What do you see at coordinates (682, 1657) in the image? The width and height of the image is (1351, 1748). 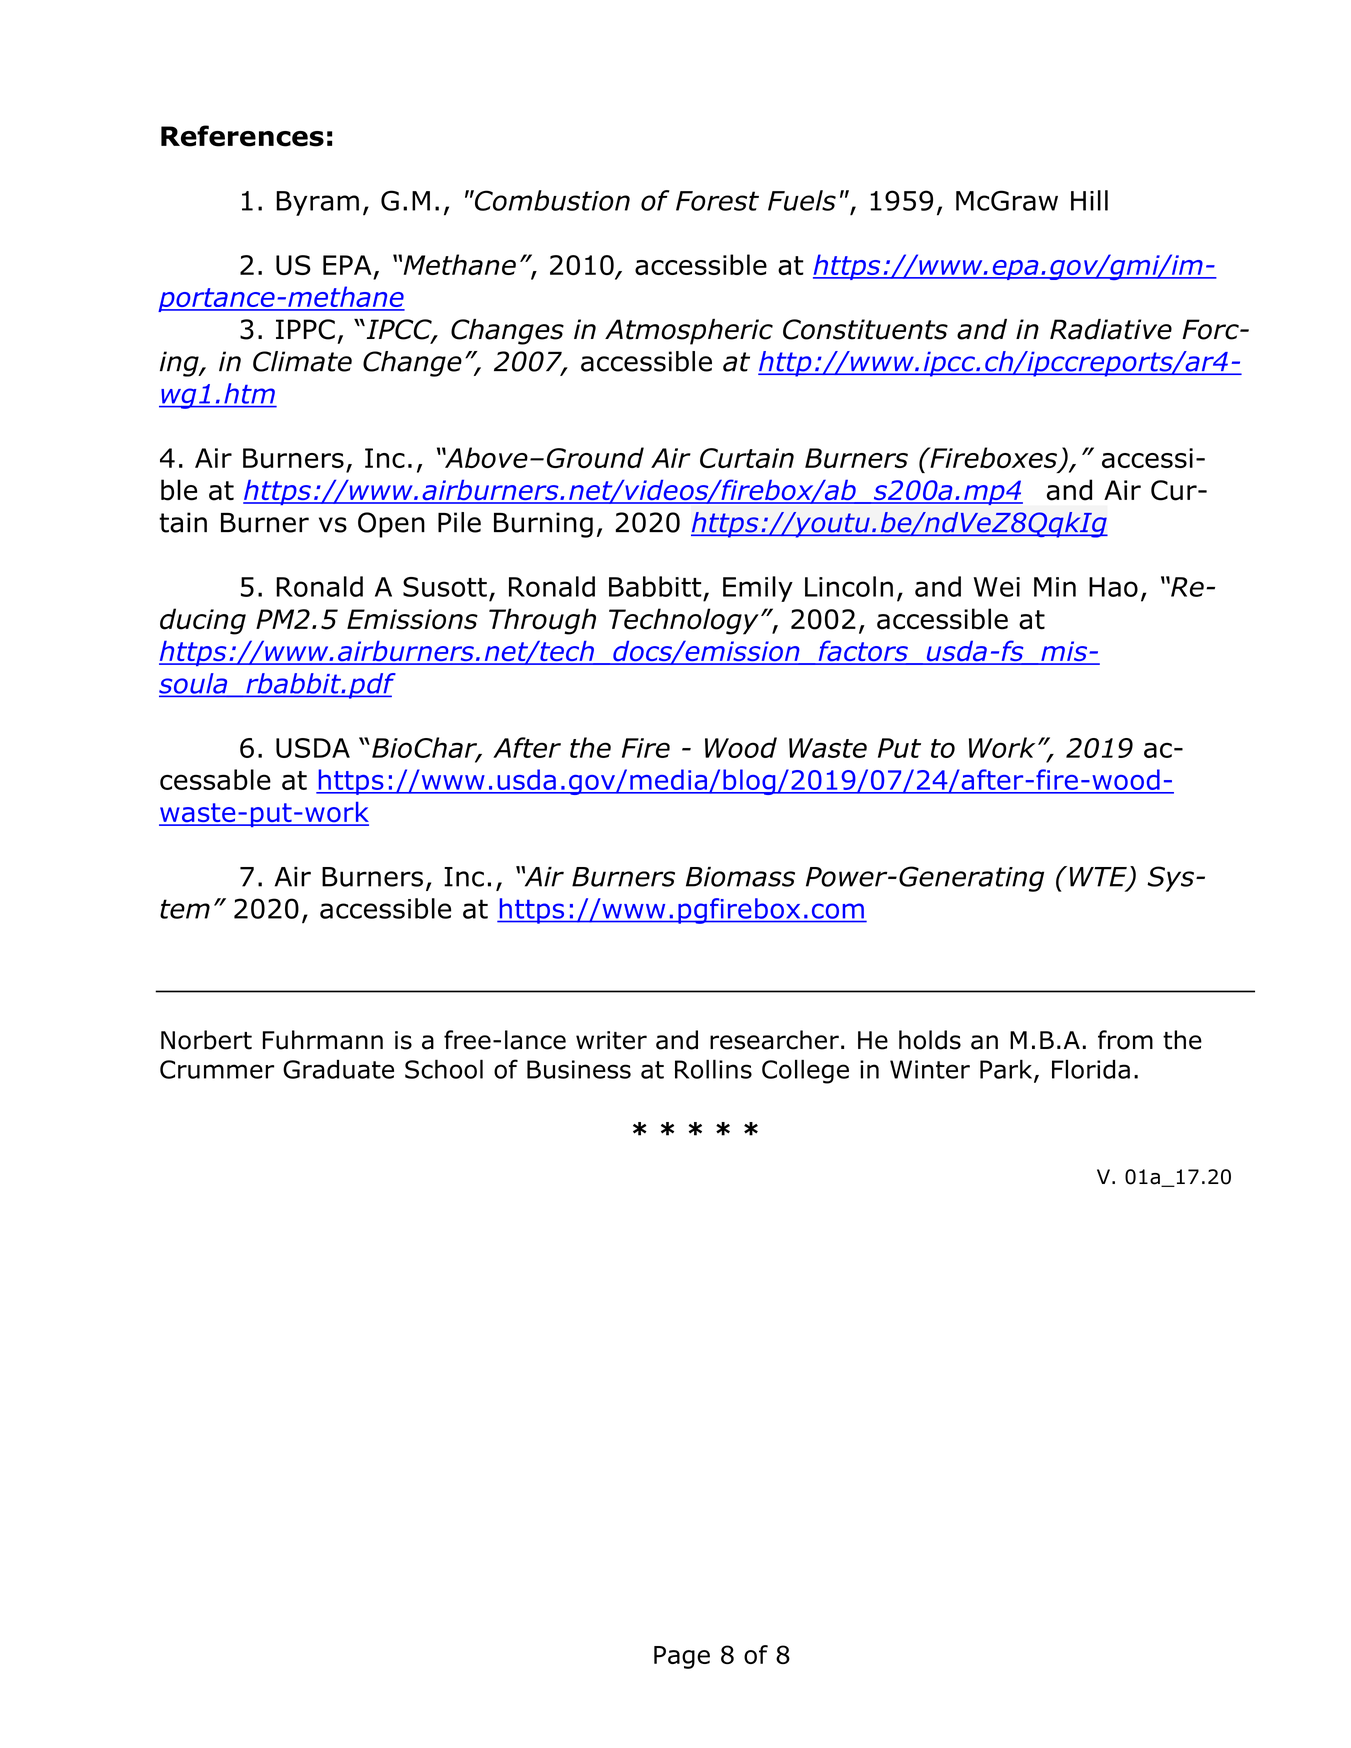 I see `Page` at bounding box center [682, 1657].
